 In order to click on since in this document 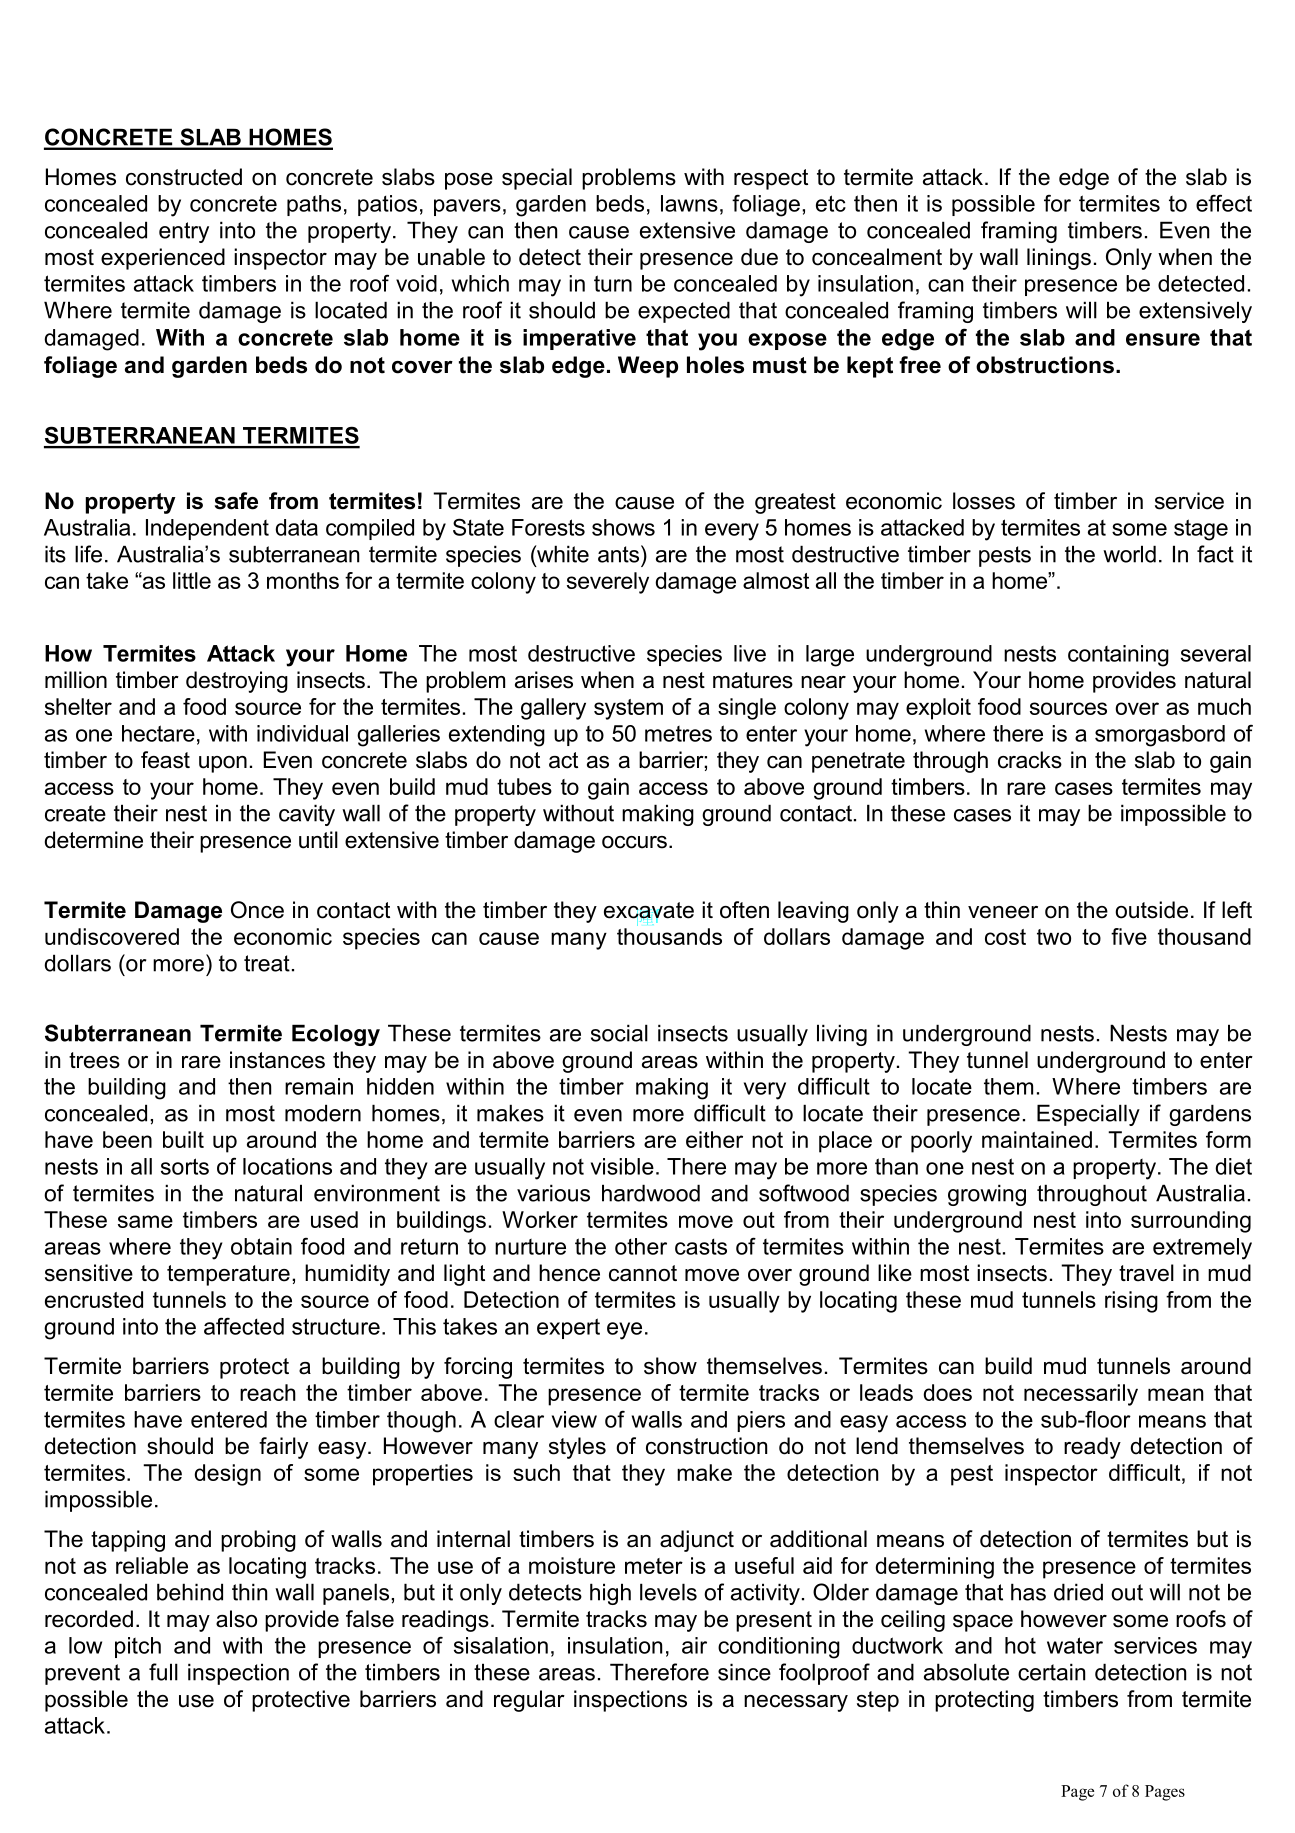, I will do `click(744, 1672)`.
